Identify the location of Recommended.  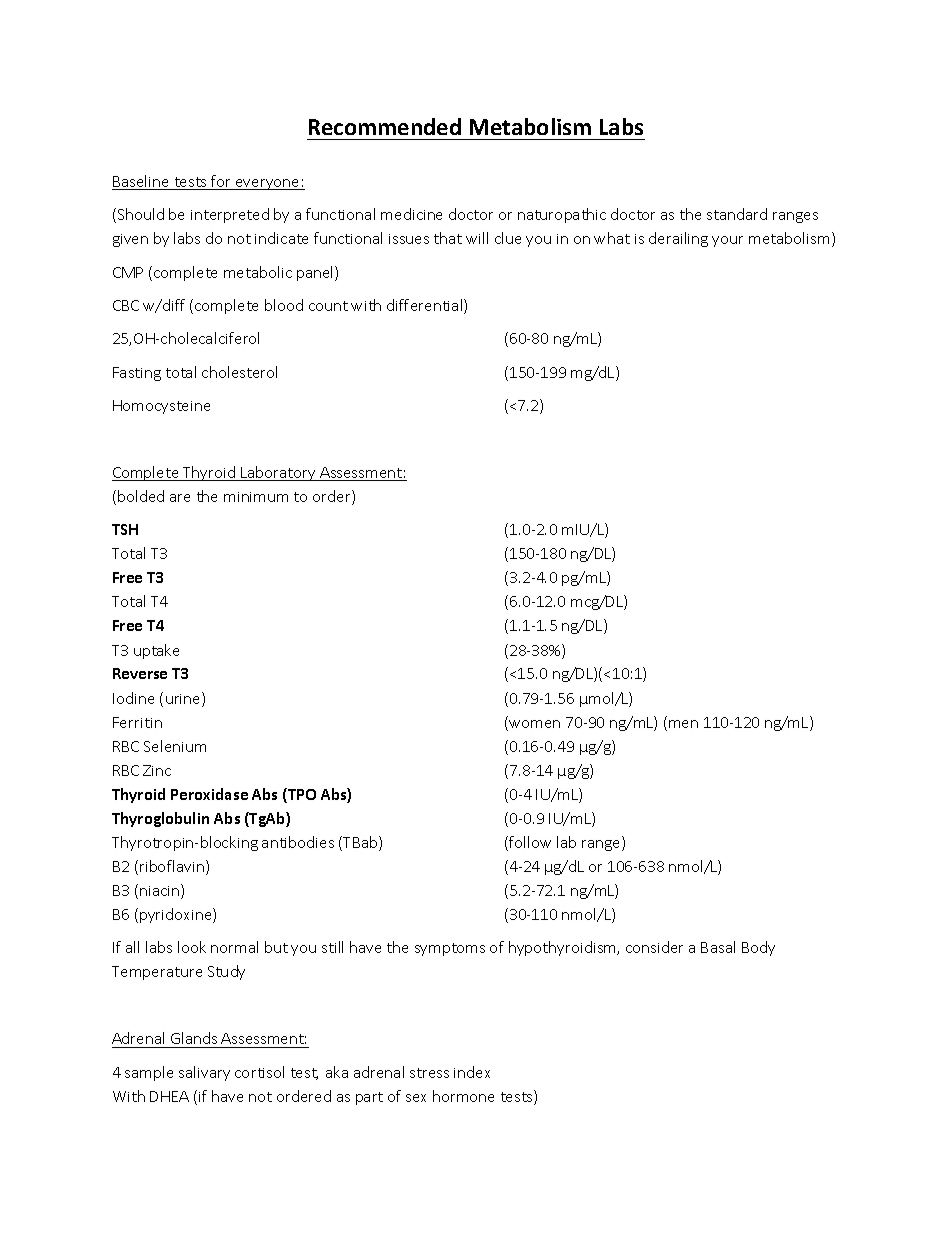
(385, 126).
